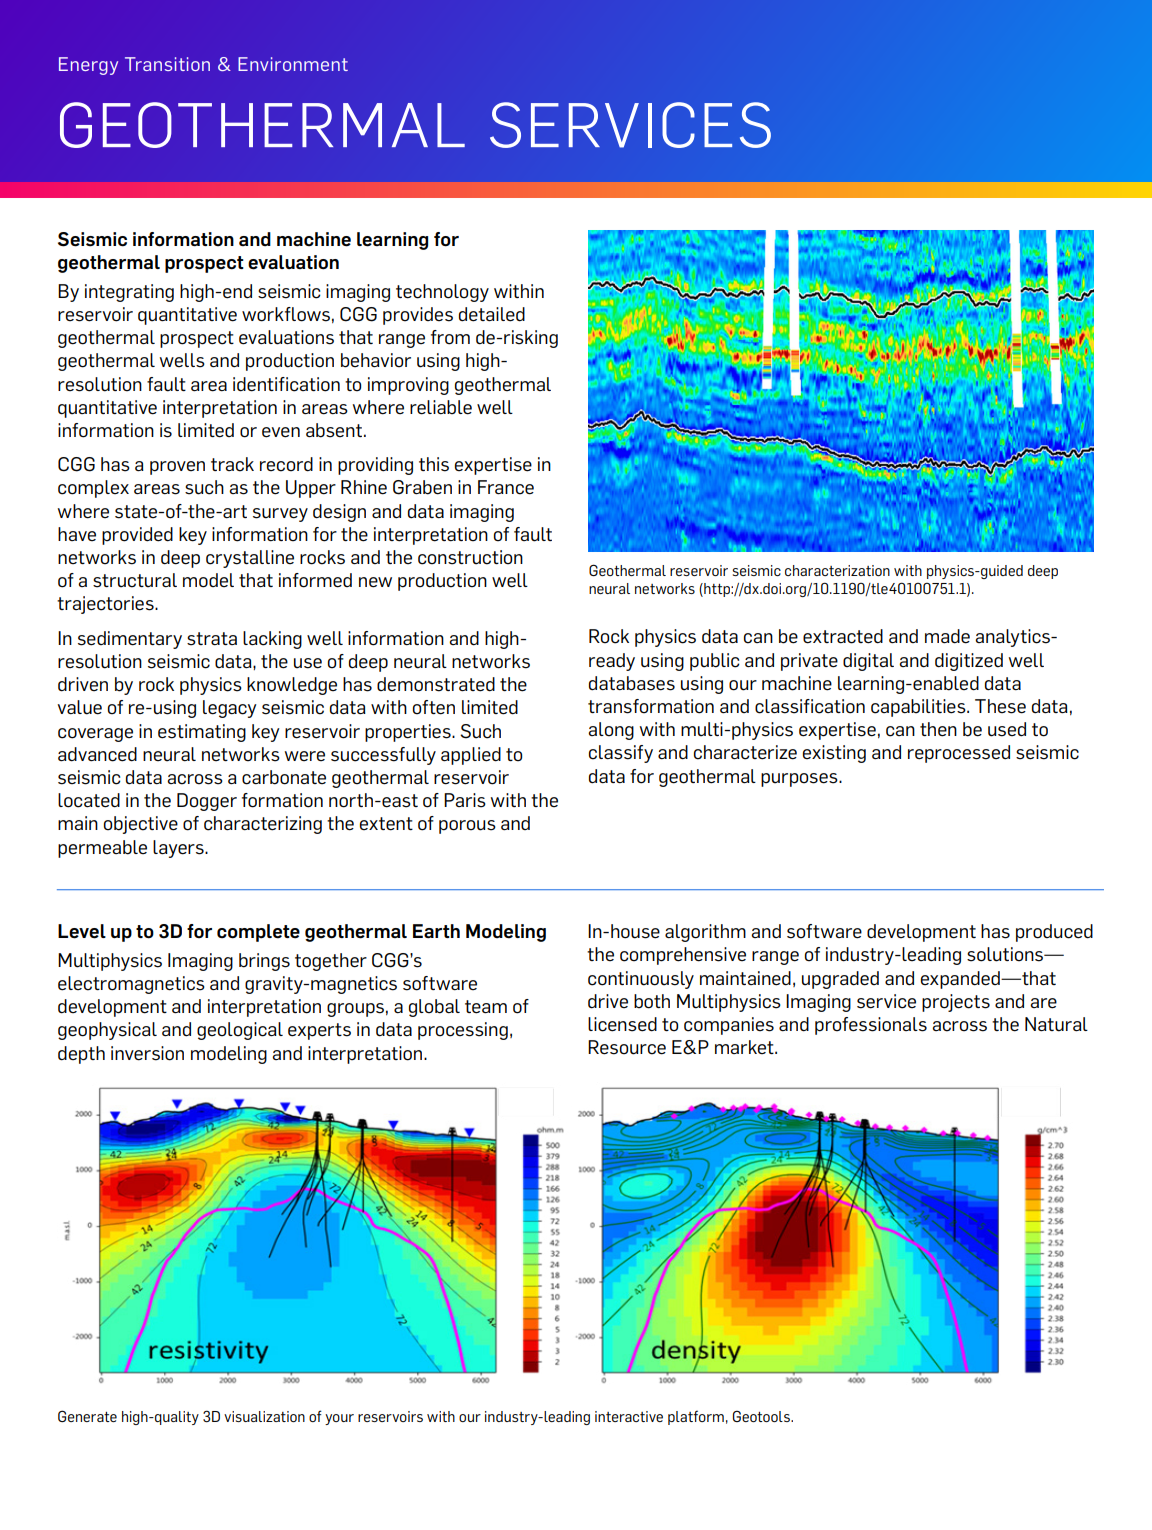  I want to click on detailed, so click(492, 314).
